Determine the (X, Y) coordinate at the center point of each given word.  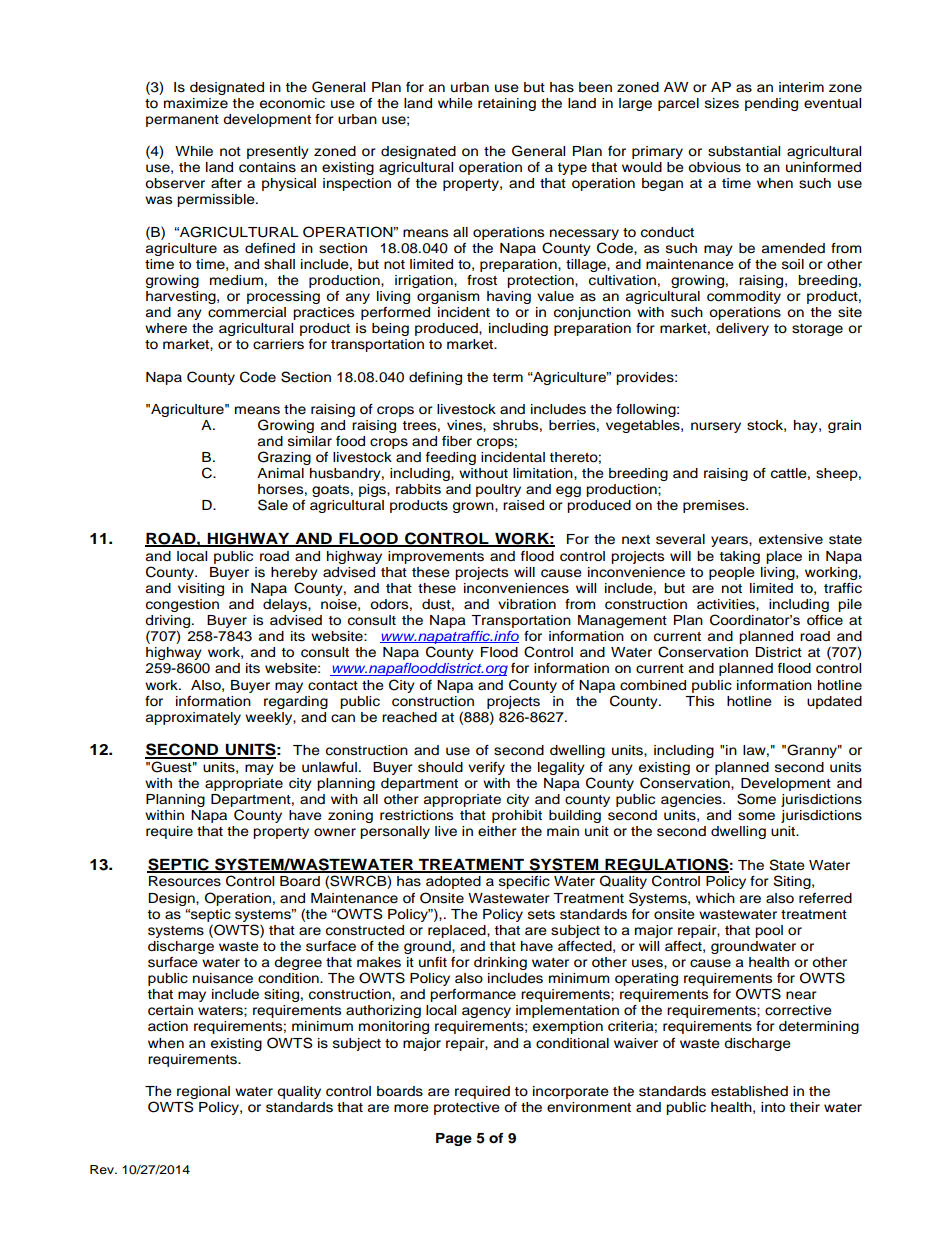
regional (203, 1092)
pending (771, 104)
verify (486, 768)
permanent (182, 121)
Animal (280, 473)
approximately (193, 718)
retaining (507, 104)
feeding (451, 458)
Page (454, 1139)
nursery (716, 427)
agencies (692, 800)
